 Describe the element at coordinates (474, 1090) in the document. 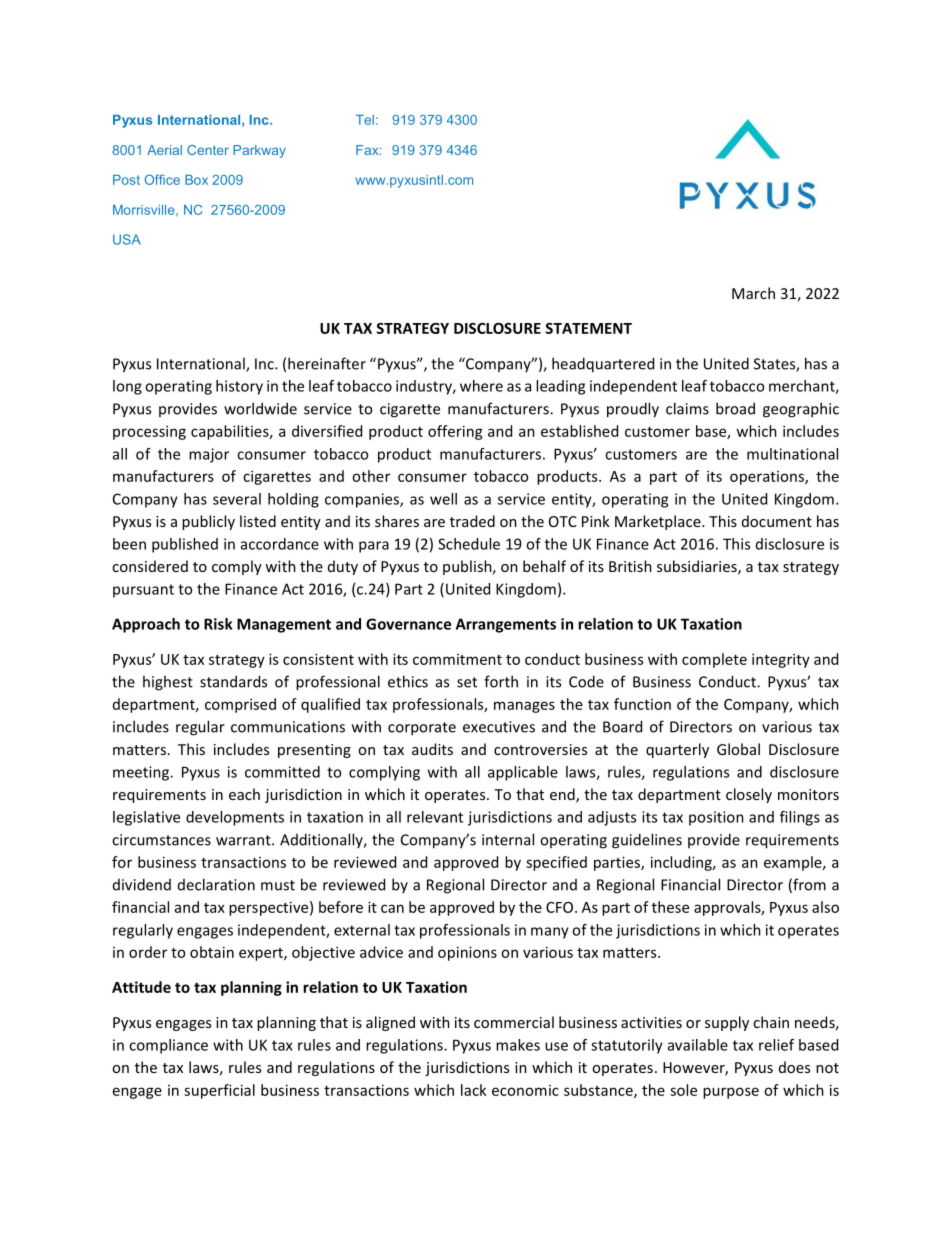

I see `lack` at that location.
